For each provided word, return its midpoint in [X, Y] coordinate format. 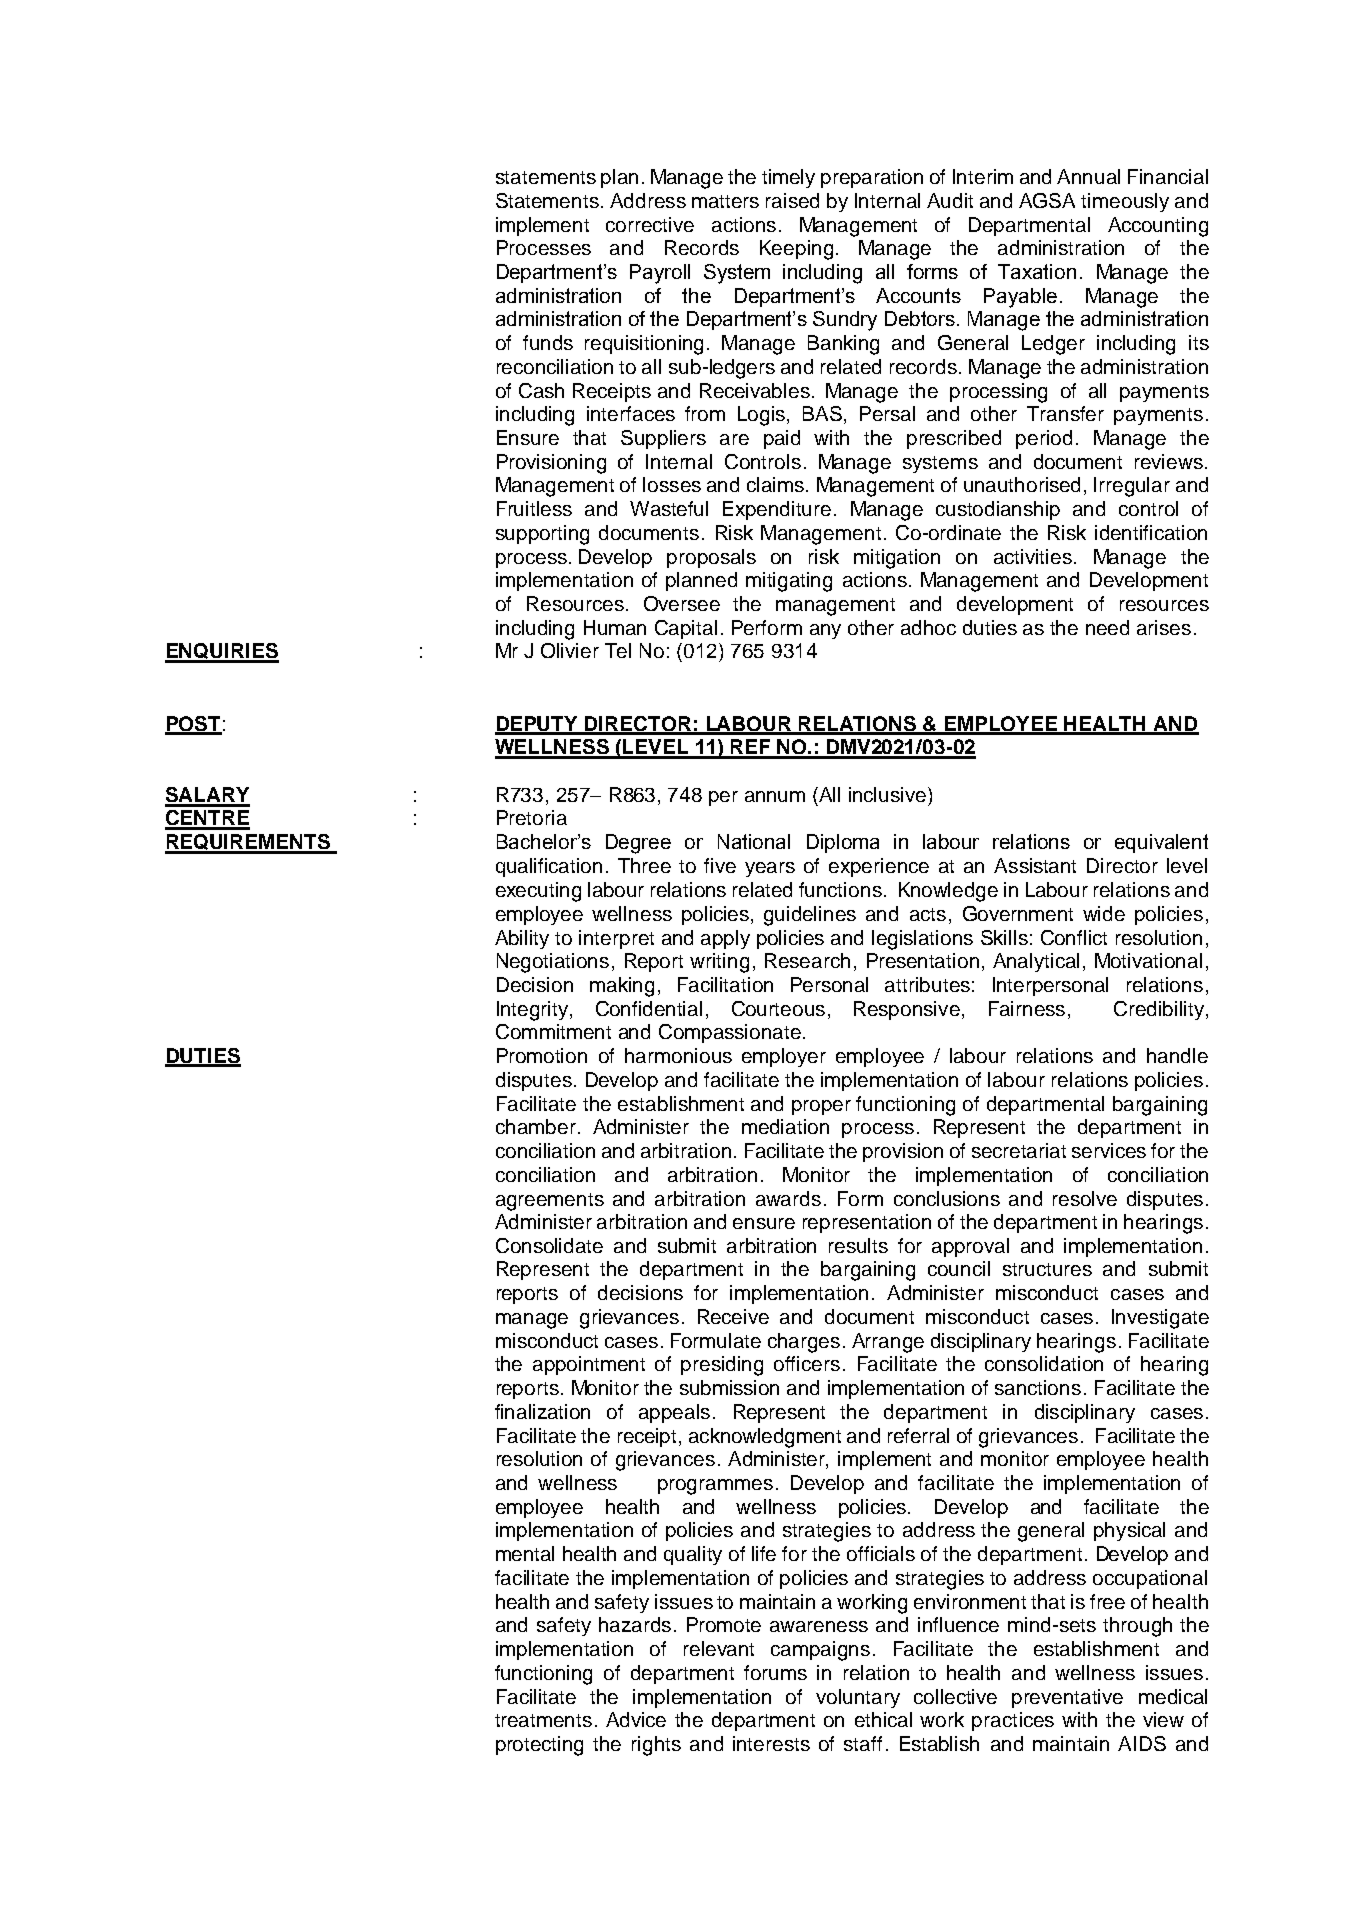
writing [719, 963]
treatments [543, 1720]
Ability [522, 939]
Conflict [1074, 937]
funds [548, 342]
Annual [1088, 176]
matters [725, 201]
